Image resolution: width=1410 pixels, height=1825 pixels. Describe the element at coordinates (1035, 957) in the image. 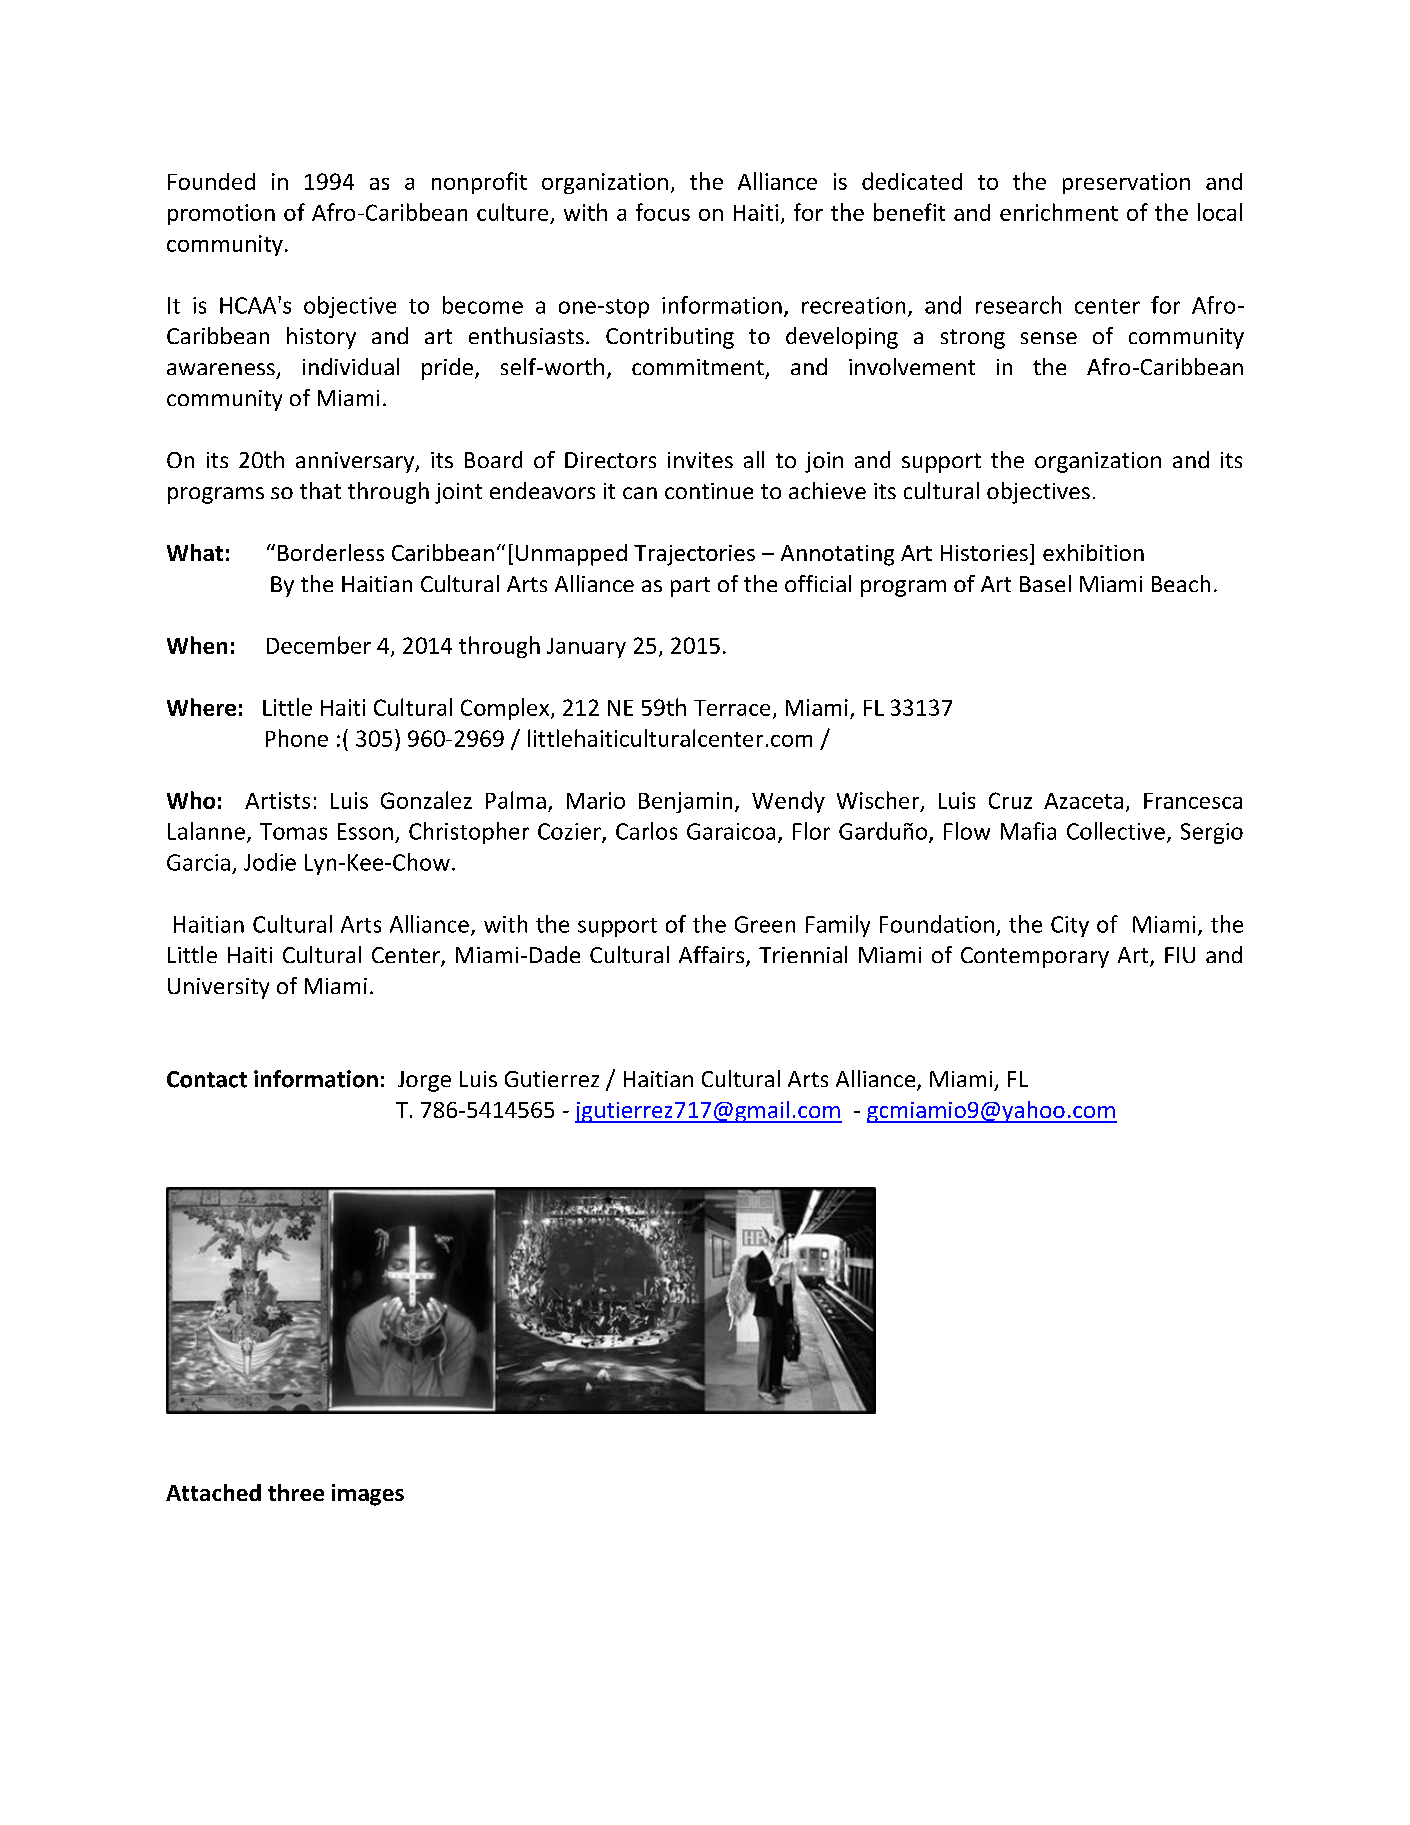

I see `Contemporary` at that location.
